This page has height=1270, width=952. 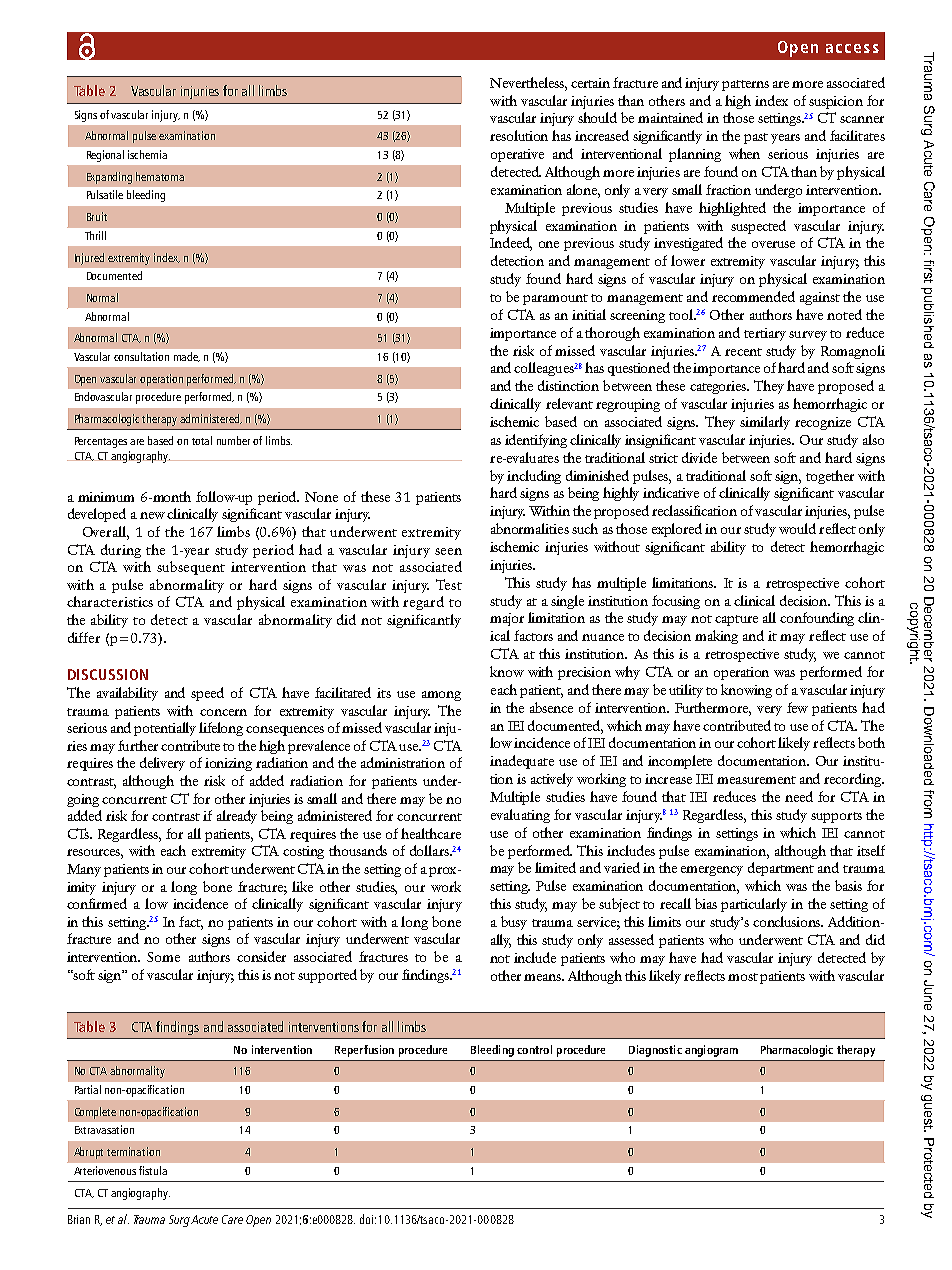 I want to click on recommended, so click(x=753, y=296).
